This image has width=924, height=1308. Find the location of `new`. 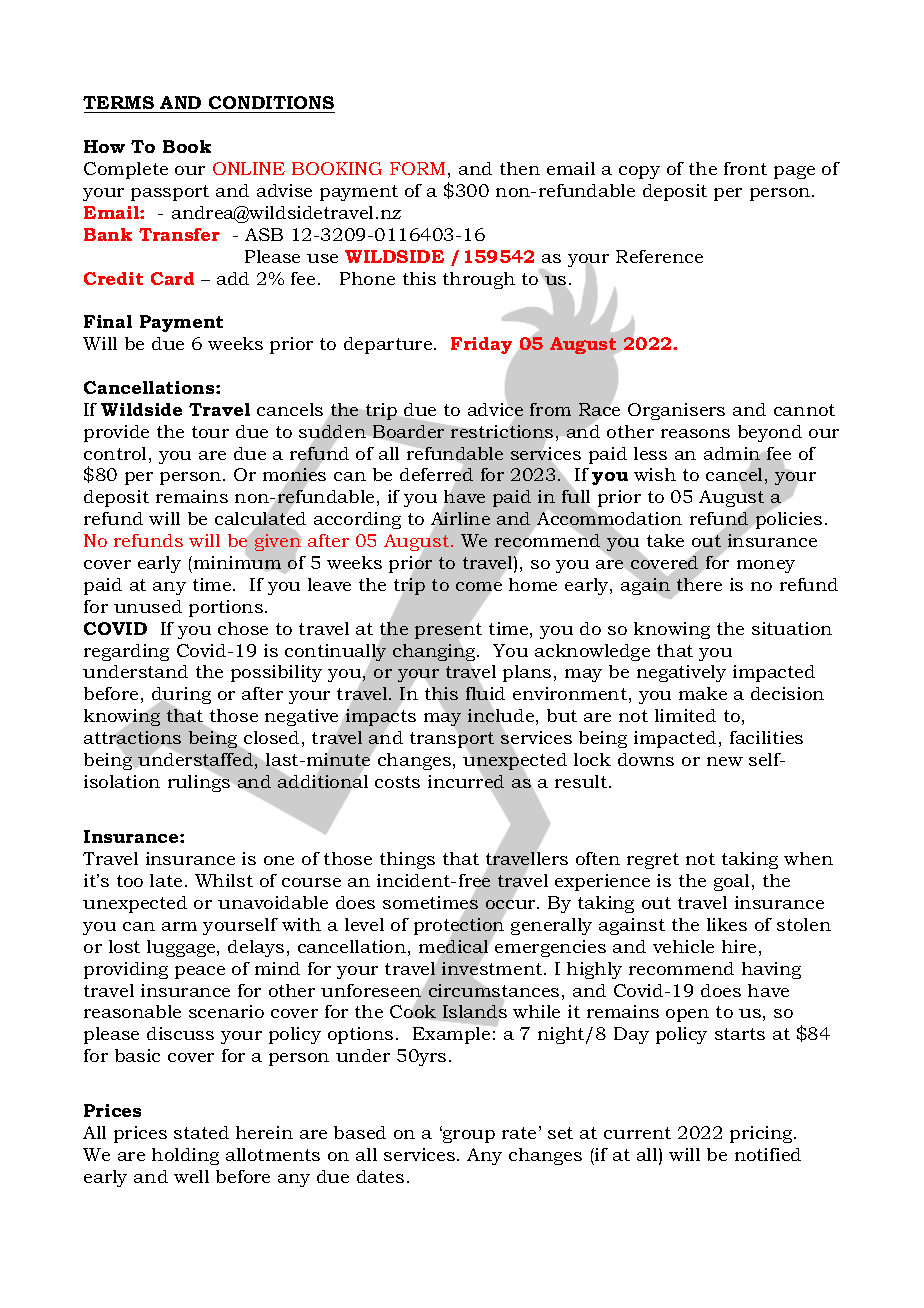

new is located at coordinates (725, 761).
